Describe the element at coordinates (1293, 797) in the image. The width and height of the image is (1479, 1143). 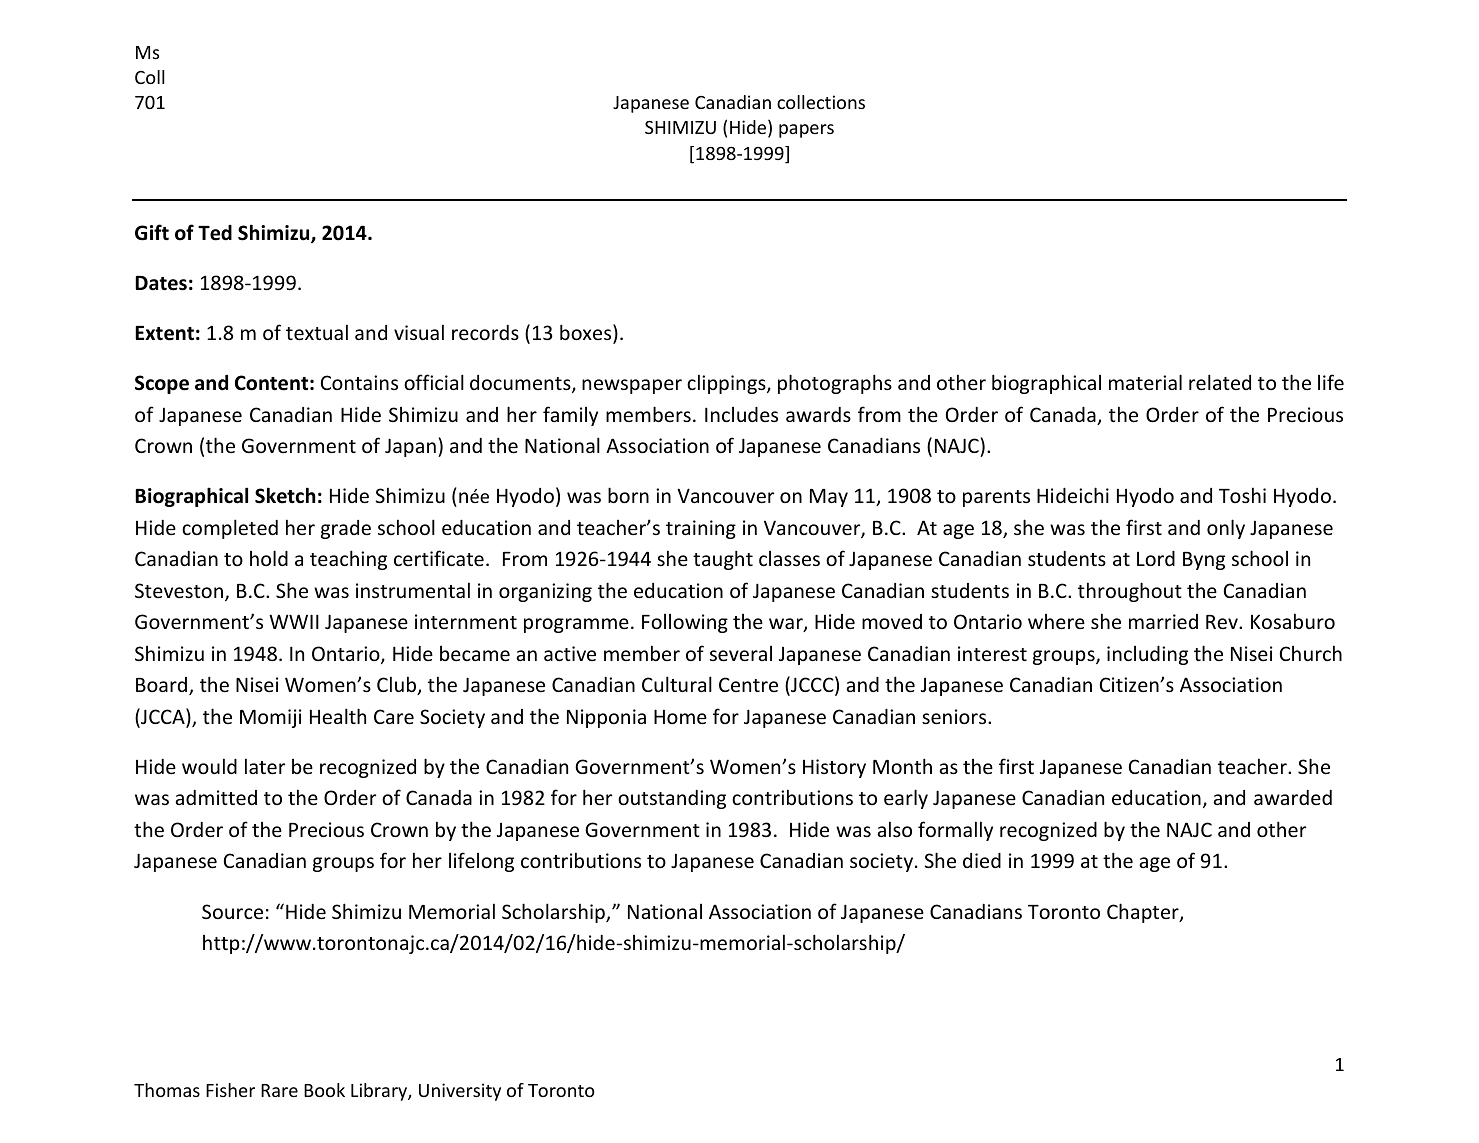
I see `awarded` at that location.
